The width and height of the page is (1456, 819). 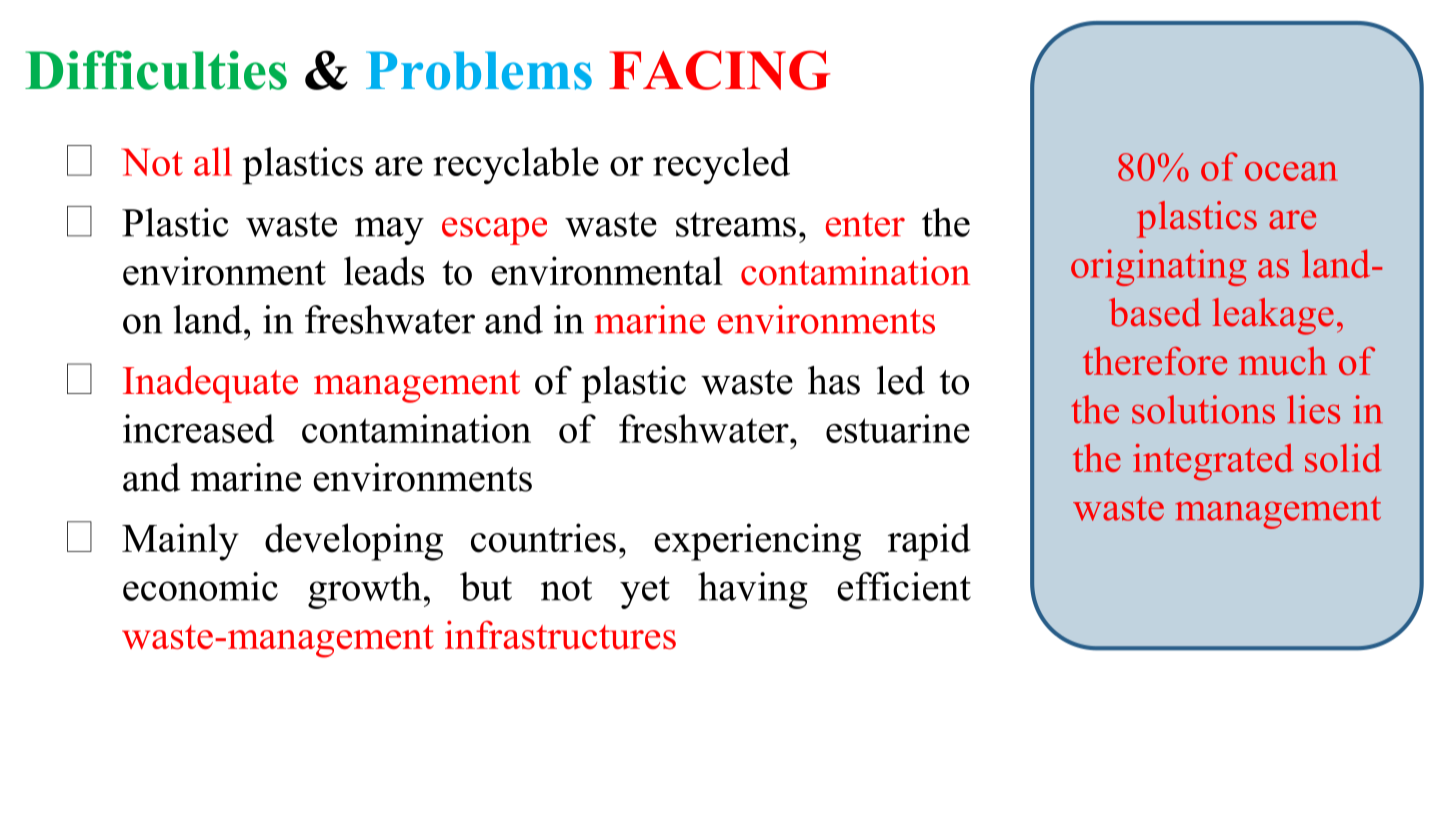 I want to click on FACING, so click(x=720, y=70).
